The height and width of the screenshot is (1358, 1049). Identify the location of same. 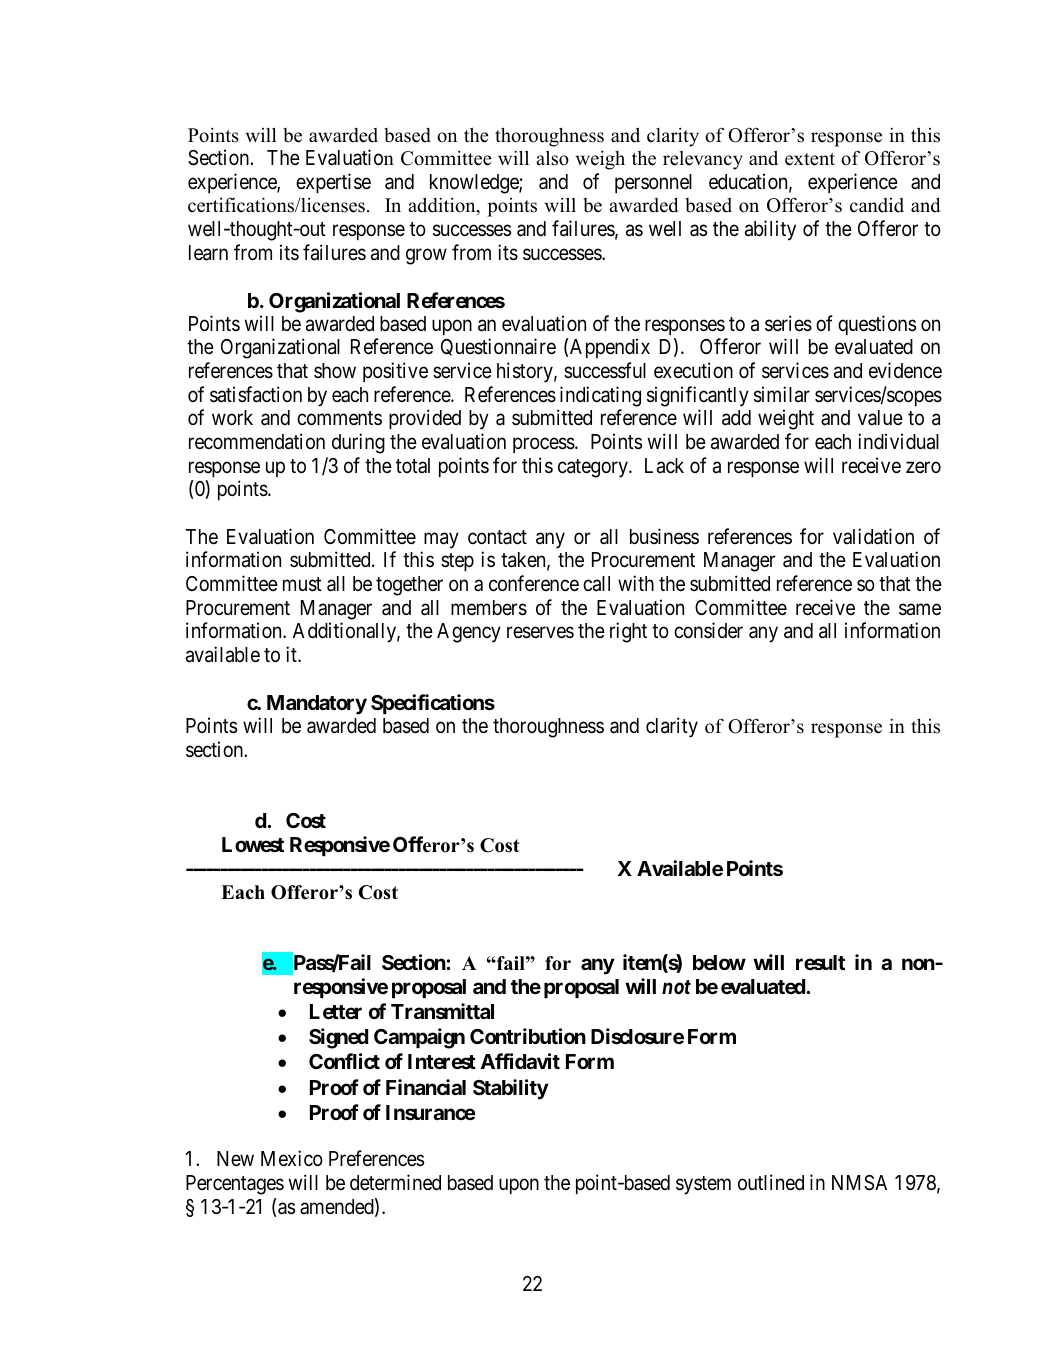
(920, 609).
